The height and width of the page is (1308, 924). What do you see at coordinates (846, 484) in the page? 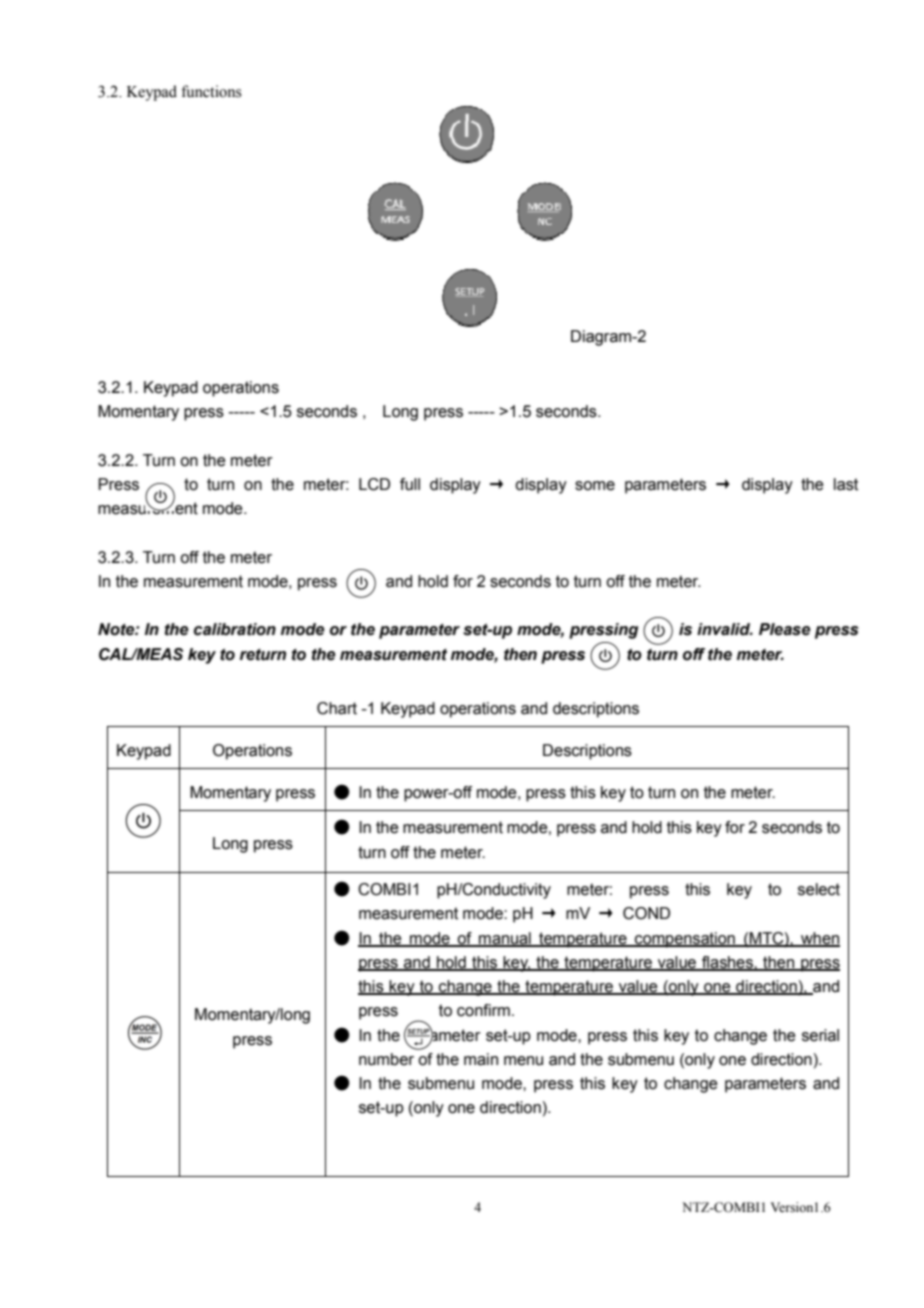
I see `last` at bounding box center [846, 484].
